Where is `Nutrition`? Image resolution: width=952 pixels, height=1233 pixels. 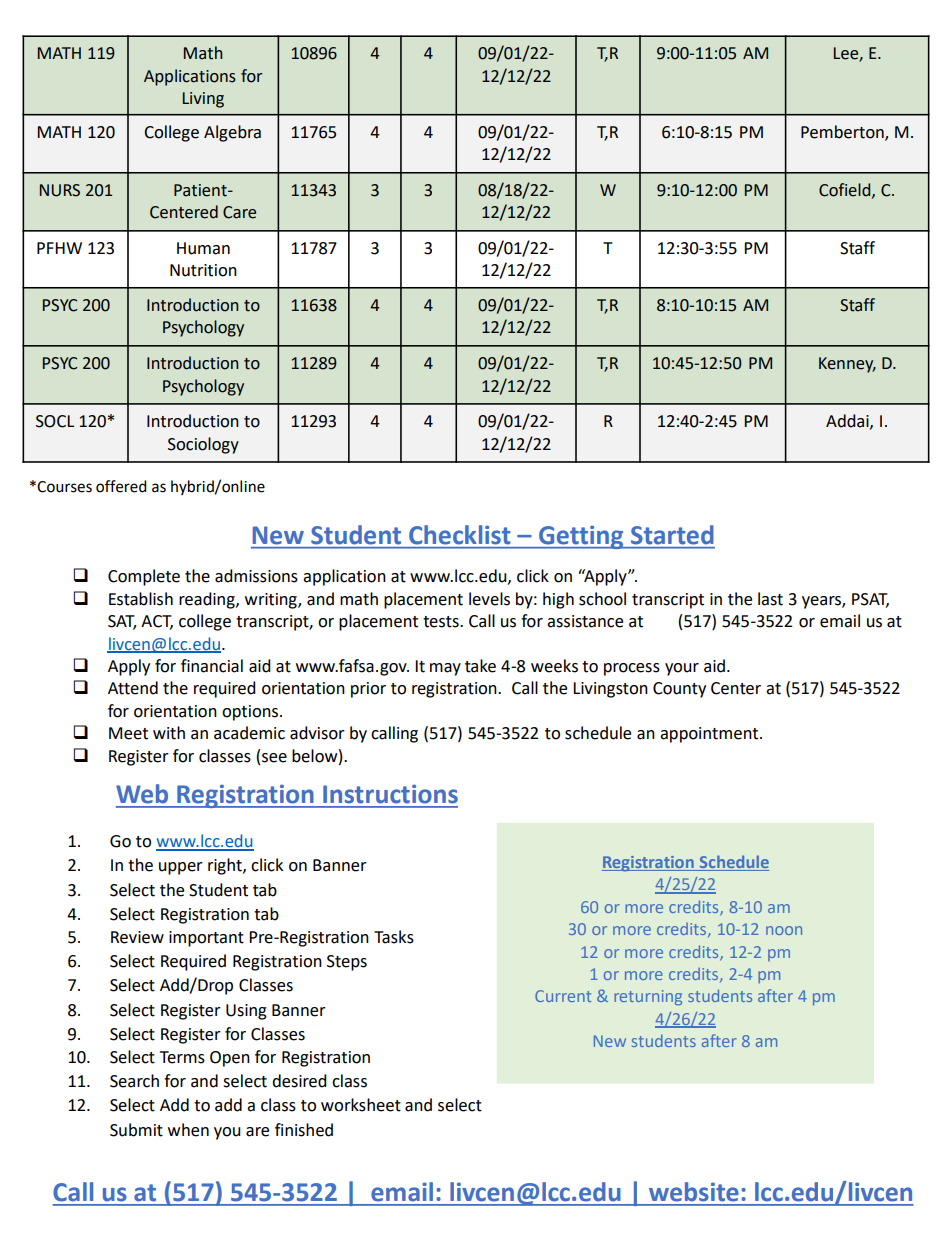 Nutrition is located at coordinates (203, 270).
